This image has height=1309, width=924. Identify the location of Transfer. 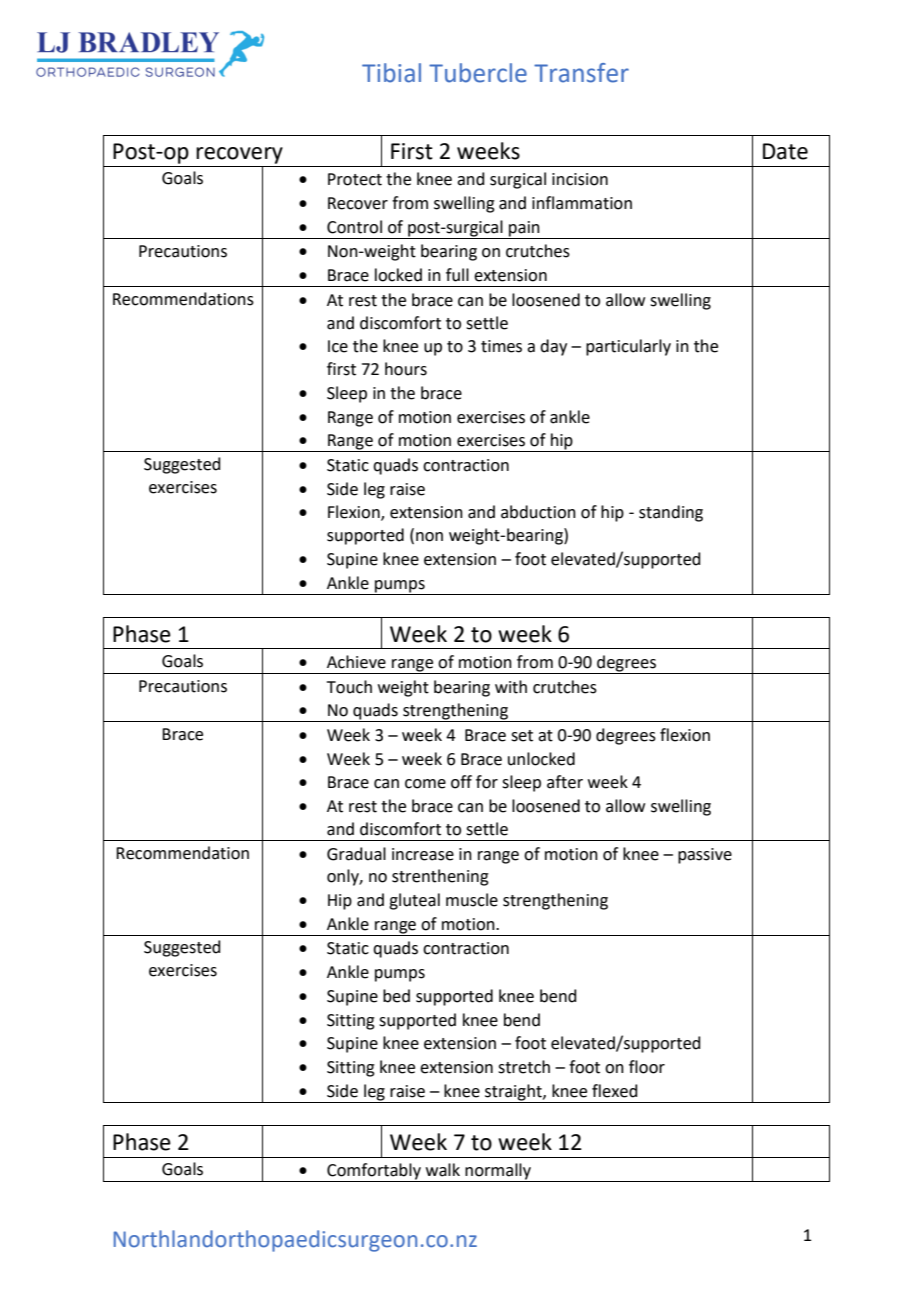
(581, 73).
